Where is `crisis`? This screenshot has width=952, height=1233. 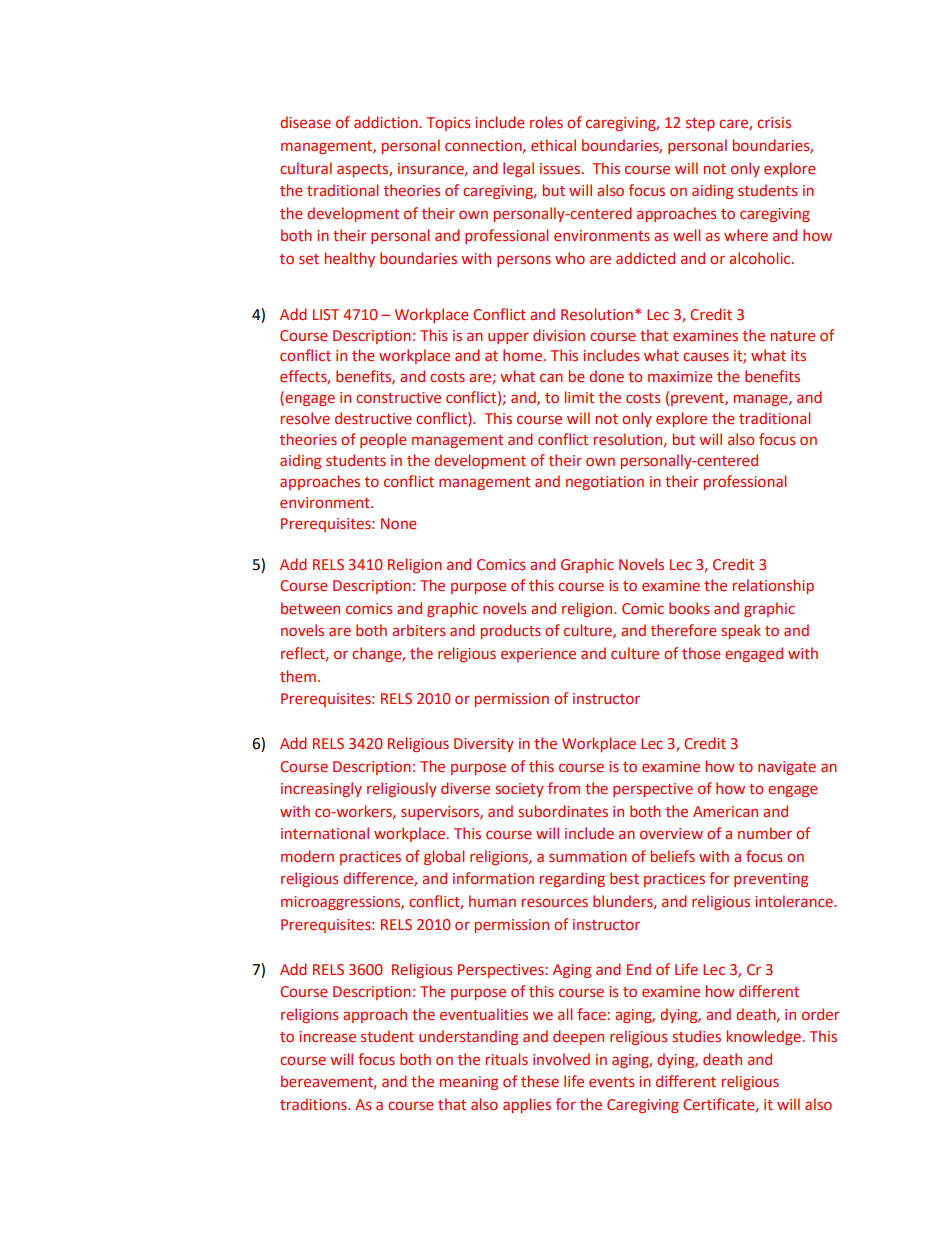
crisis is located at coordinates (774, 122).
